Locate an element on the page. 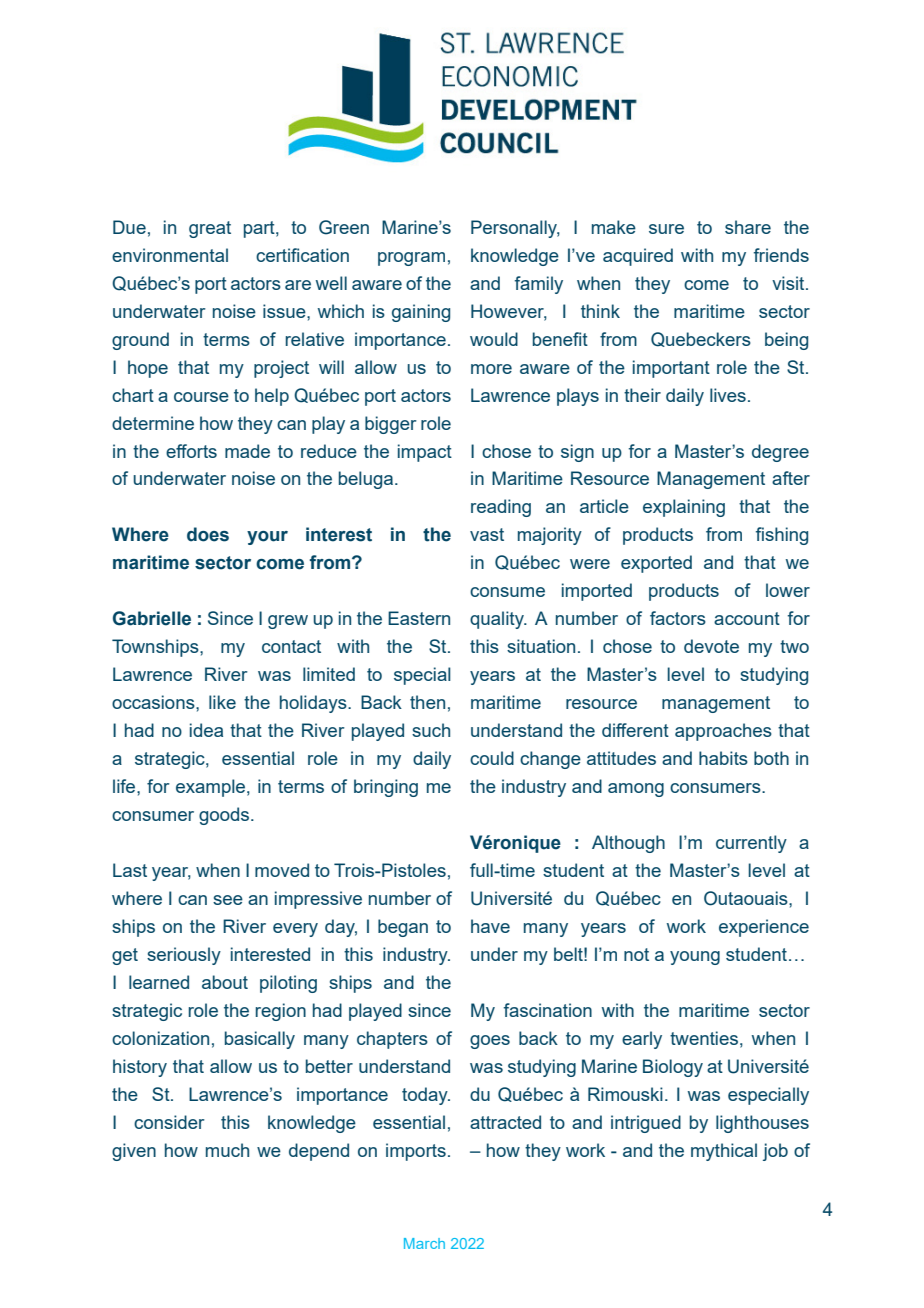 This page has width=924, height=1308. program is located at coordinates (411, 259).
